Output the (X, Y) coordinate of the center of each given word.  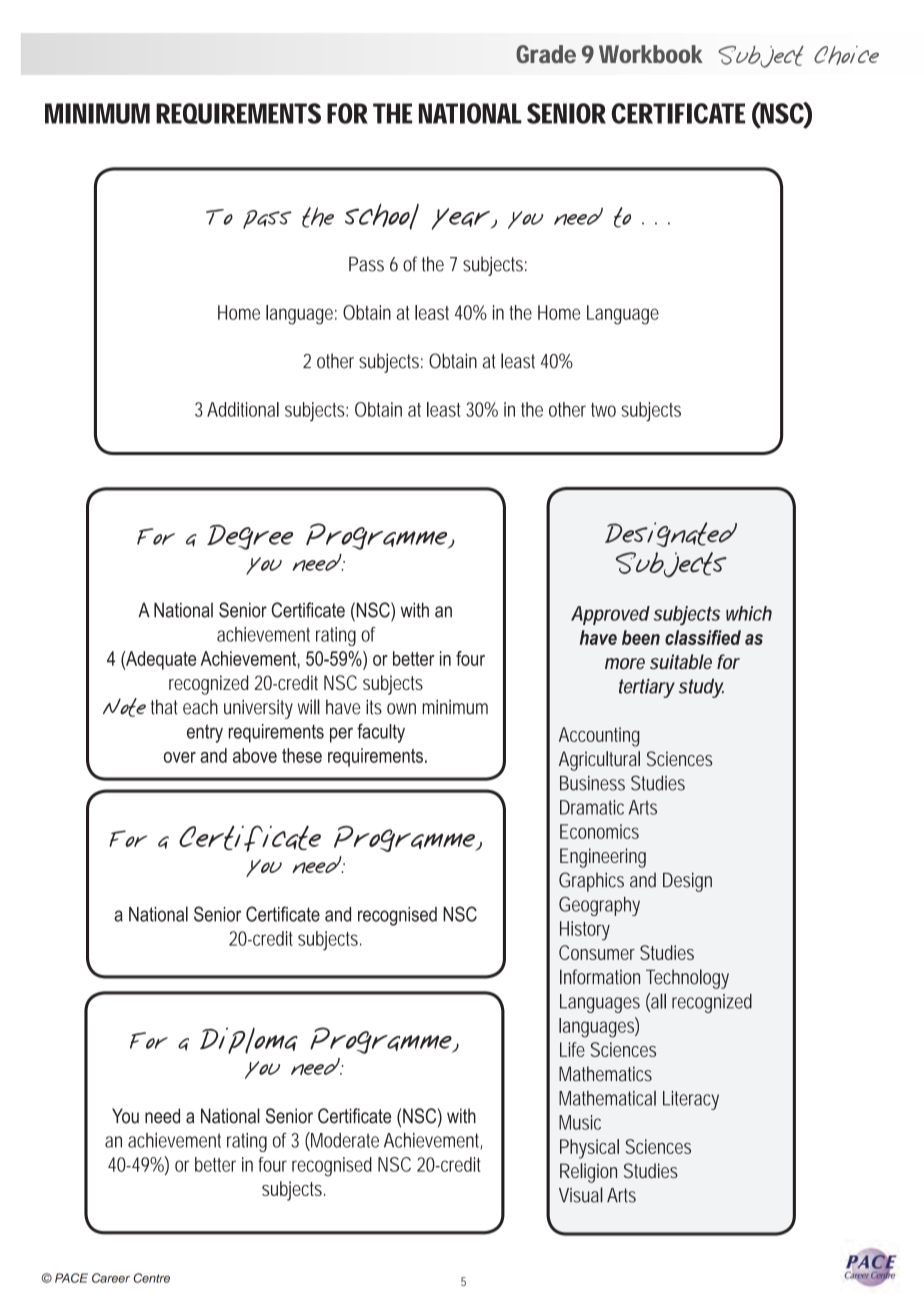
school (382, 216)
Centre (151, 1278)
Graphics (591, 882)
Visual (581, 1195)
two (603, 410)
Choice (846, 55)
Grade (546, 54)
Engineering (603, 858)
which (749, 613)
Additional (243, 409)
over (180, 757)
